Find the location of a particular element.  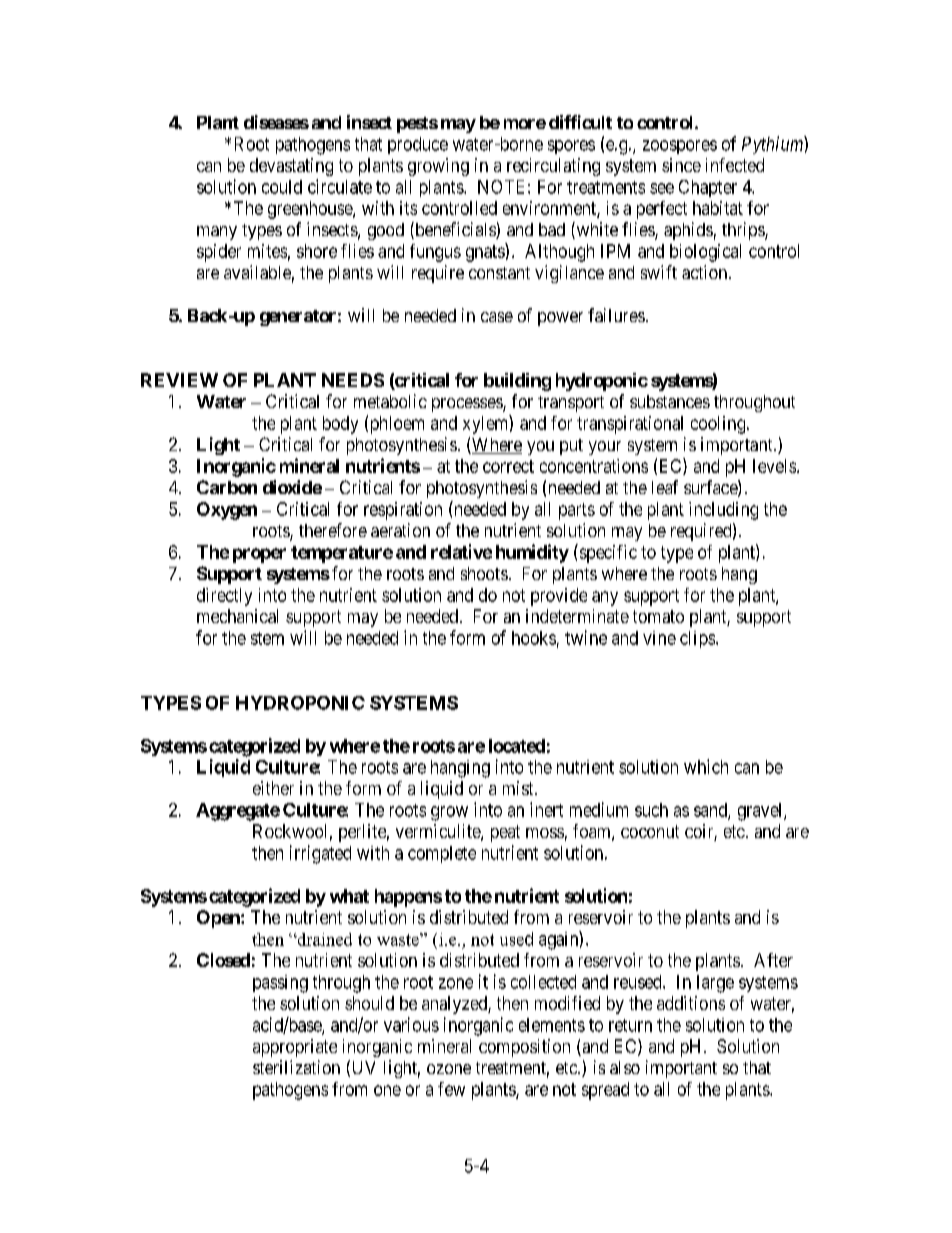

Open is located at coordinates (219, 919).
